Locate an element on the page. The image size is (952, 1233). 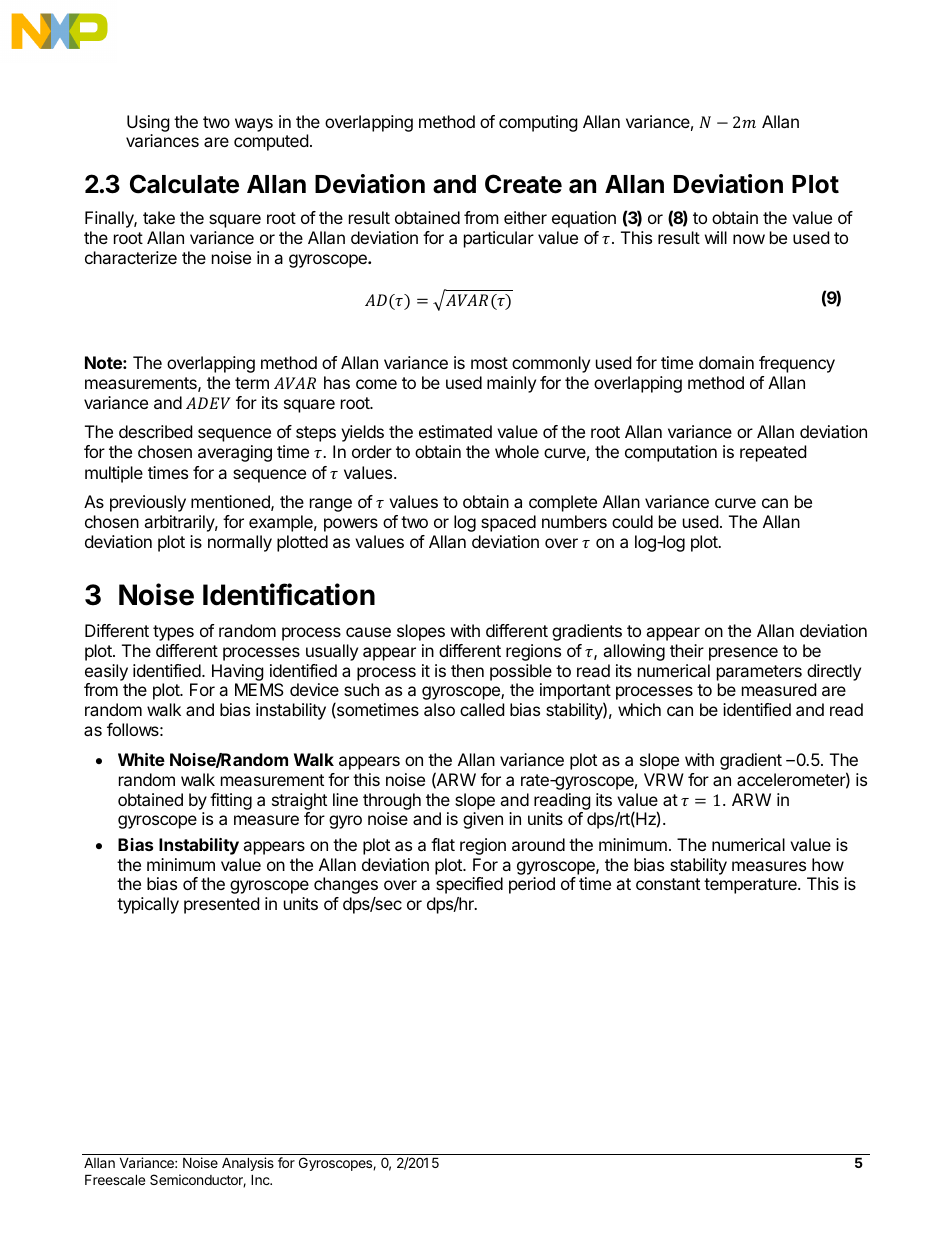
now is located at coordinates (749, 239).
